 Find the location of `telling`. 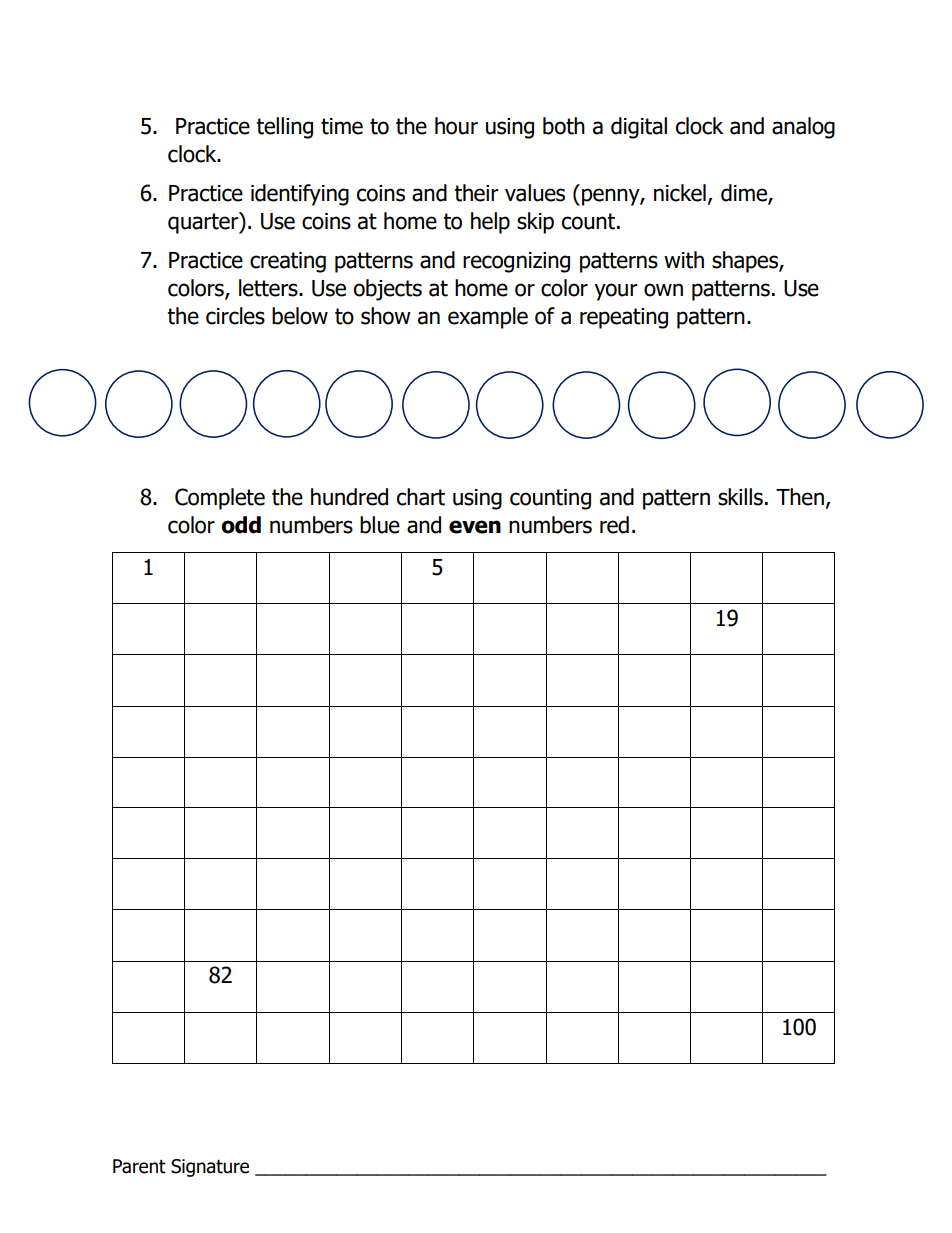

telling is located at coordinates (284, 128).
